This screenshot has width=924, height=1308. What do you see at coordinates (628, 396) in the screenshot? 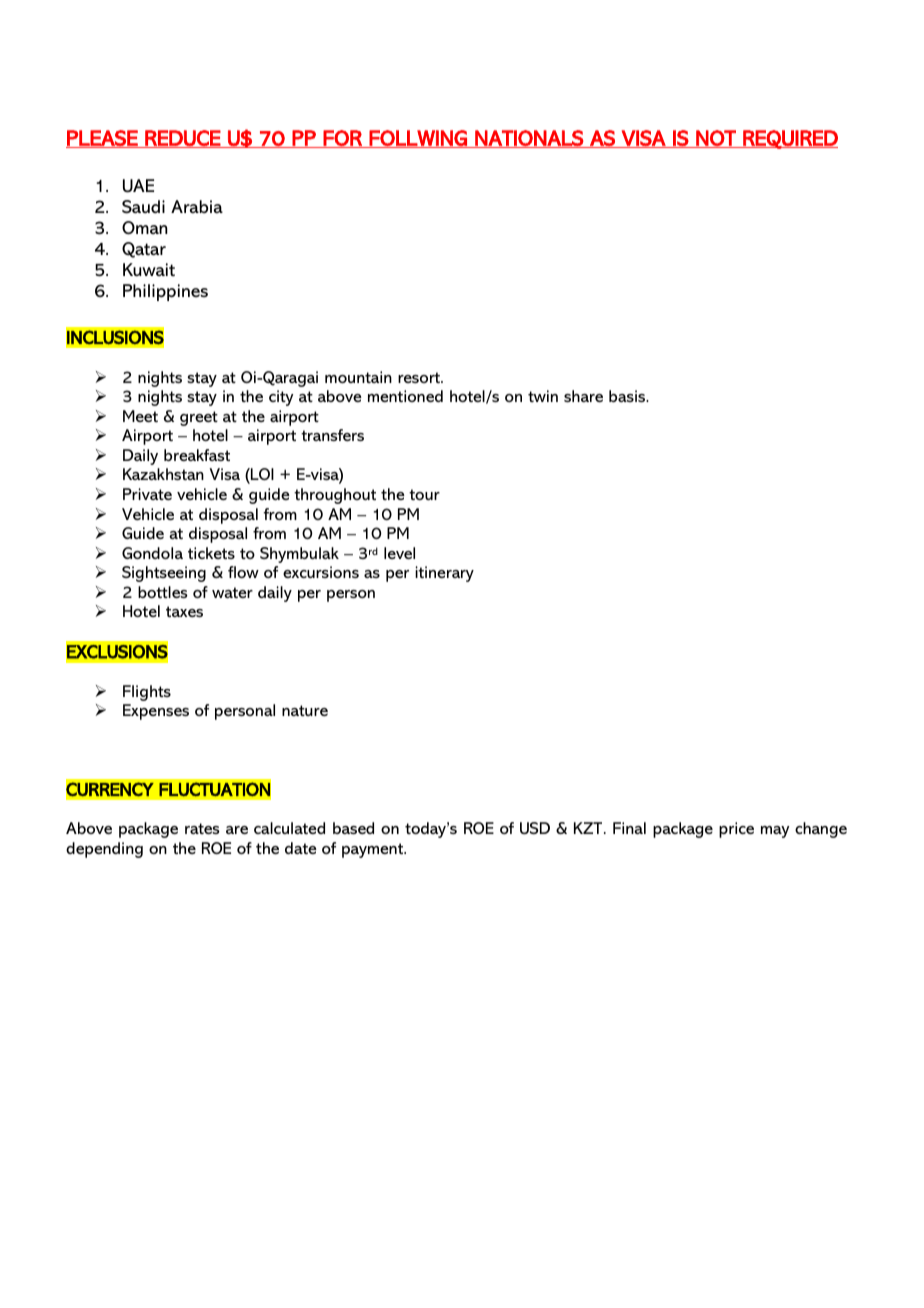
I see `basis` at bounding box center [628, 396].
